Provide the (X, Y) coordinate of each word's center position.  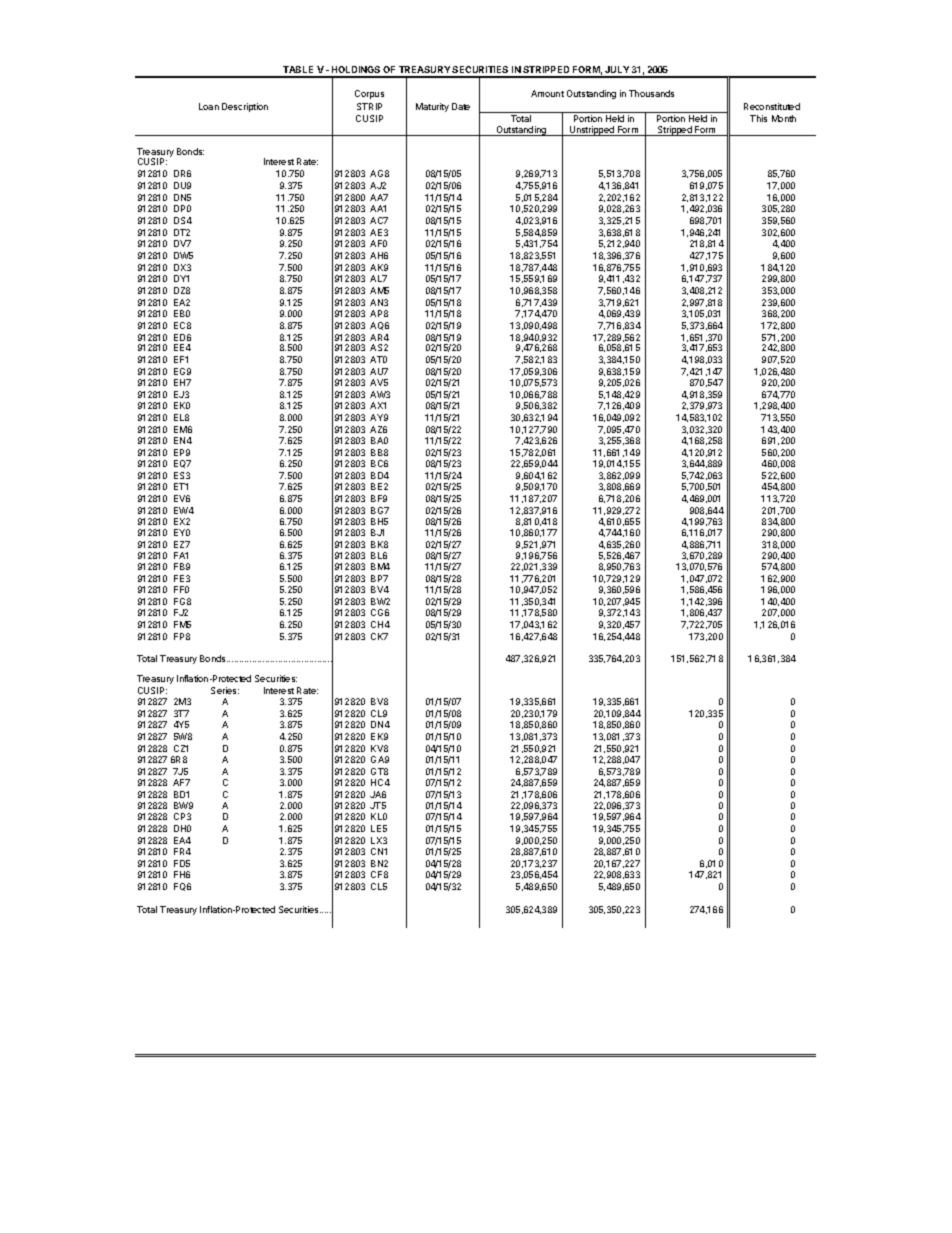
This (758, 118)
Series (225, 690)
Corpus (369, 94)
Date (461, 106)
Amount (547, 93)
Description (245, 107)
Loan (209, 106)
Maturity (432, 107)
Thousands (651, 93)
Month (784, 118)
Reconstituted (772, 106)
